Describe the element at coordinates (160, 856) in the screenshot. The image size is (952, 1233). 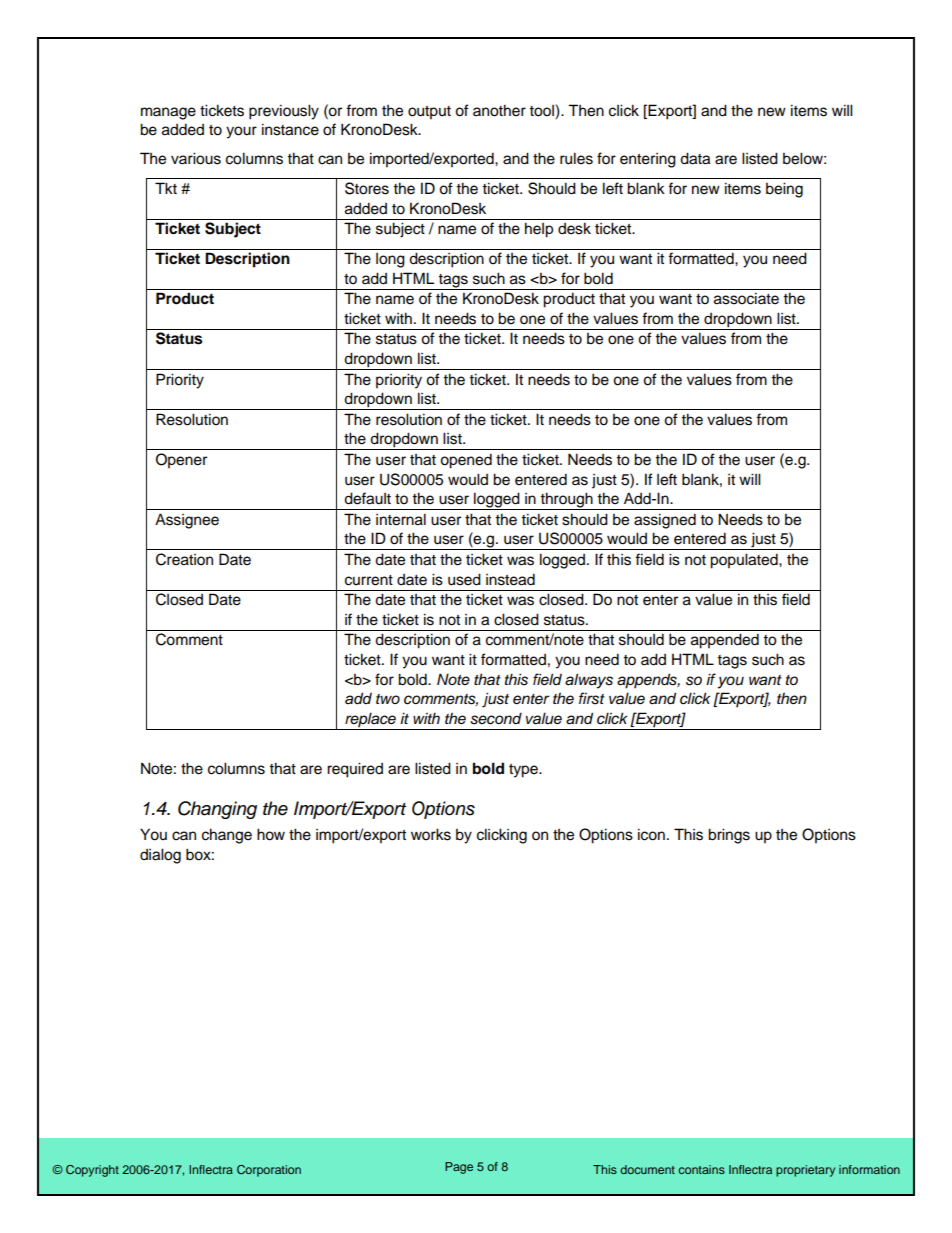
I see `dialog` at that location.
